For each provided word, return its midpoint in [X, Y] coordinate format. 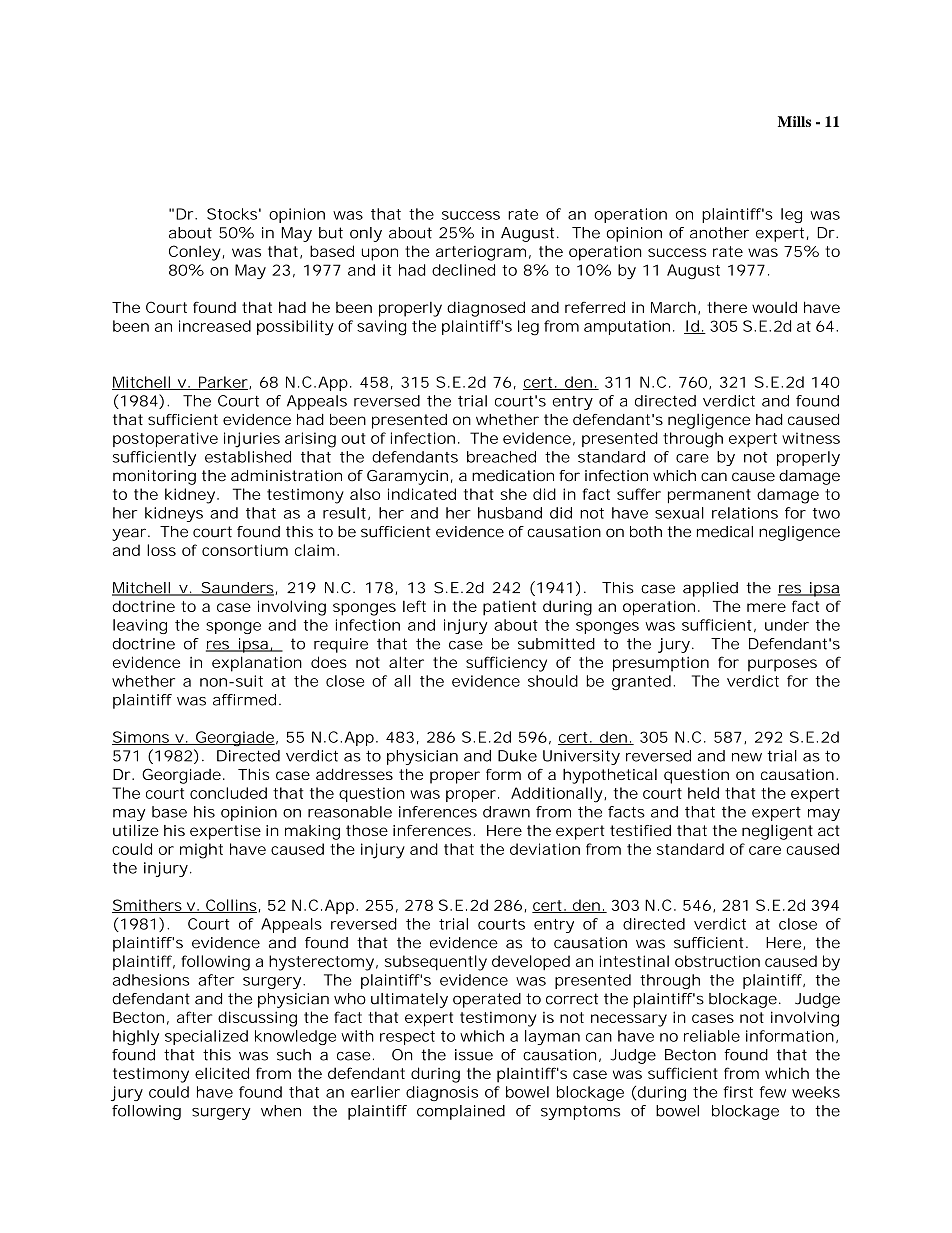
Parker [223, 383]
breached [501, 457]
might [201, 851]
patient [509, 608]
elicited [222, 1073]
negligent [777, 832]
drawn [506, 812]
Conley [195, 253]
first [738, 1092]
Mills [794, 121]
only [366, 234]
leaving [140, 626]
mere [766, 607]
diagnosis [442, 1093]
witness [811, 438]
